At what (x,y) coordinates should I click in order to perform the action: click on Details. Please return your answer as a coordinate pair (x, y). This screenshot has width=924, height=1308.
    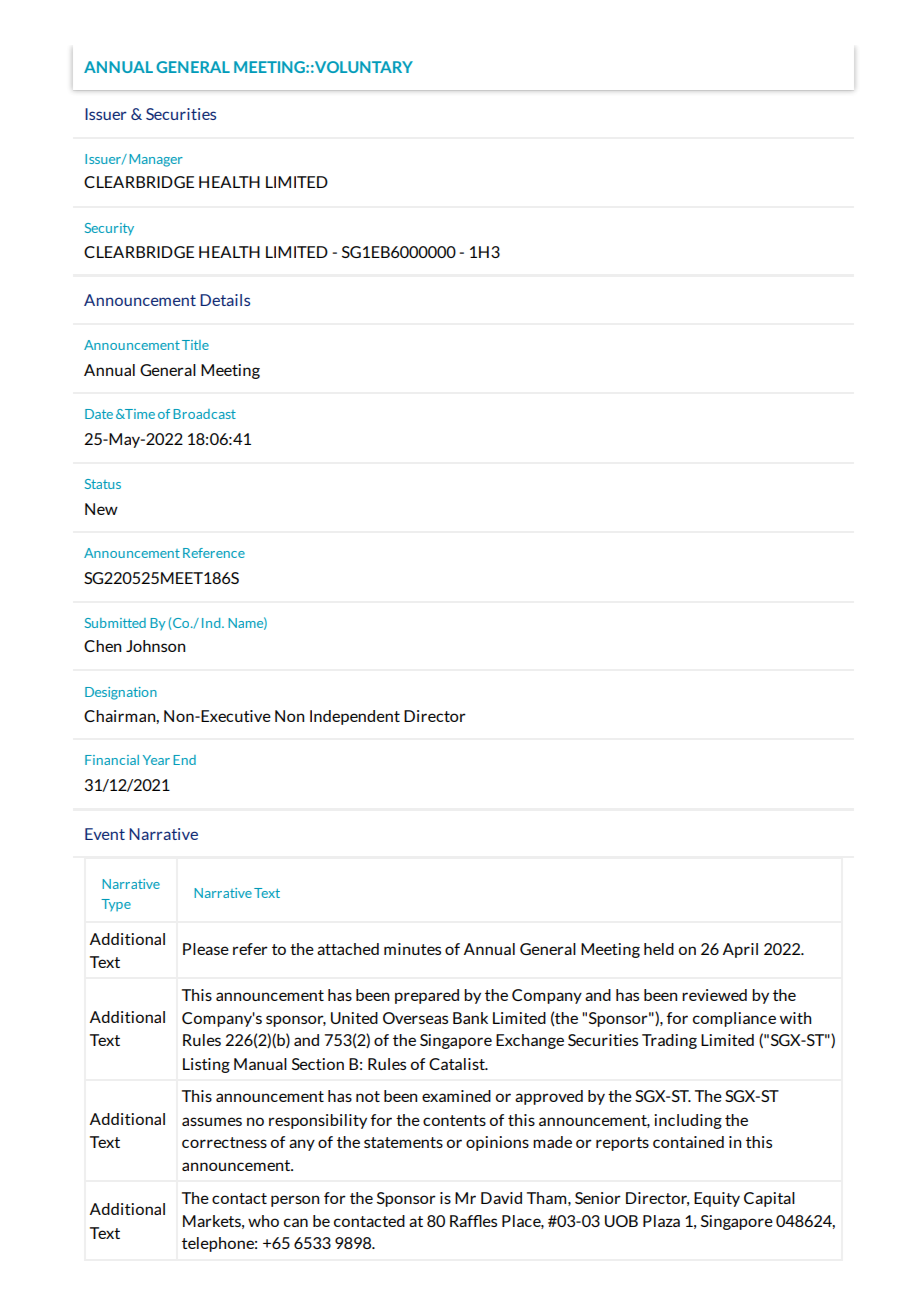
    Looking at the image, I should click on (225, 300).
